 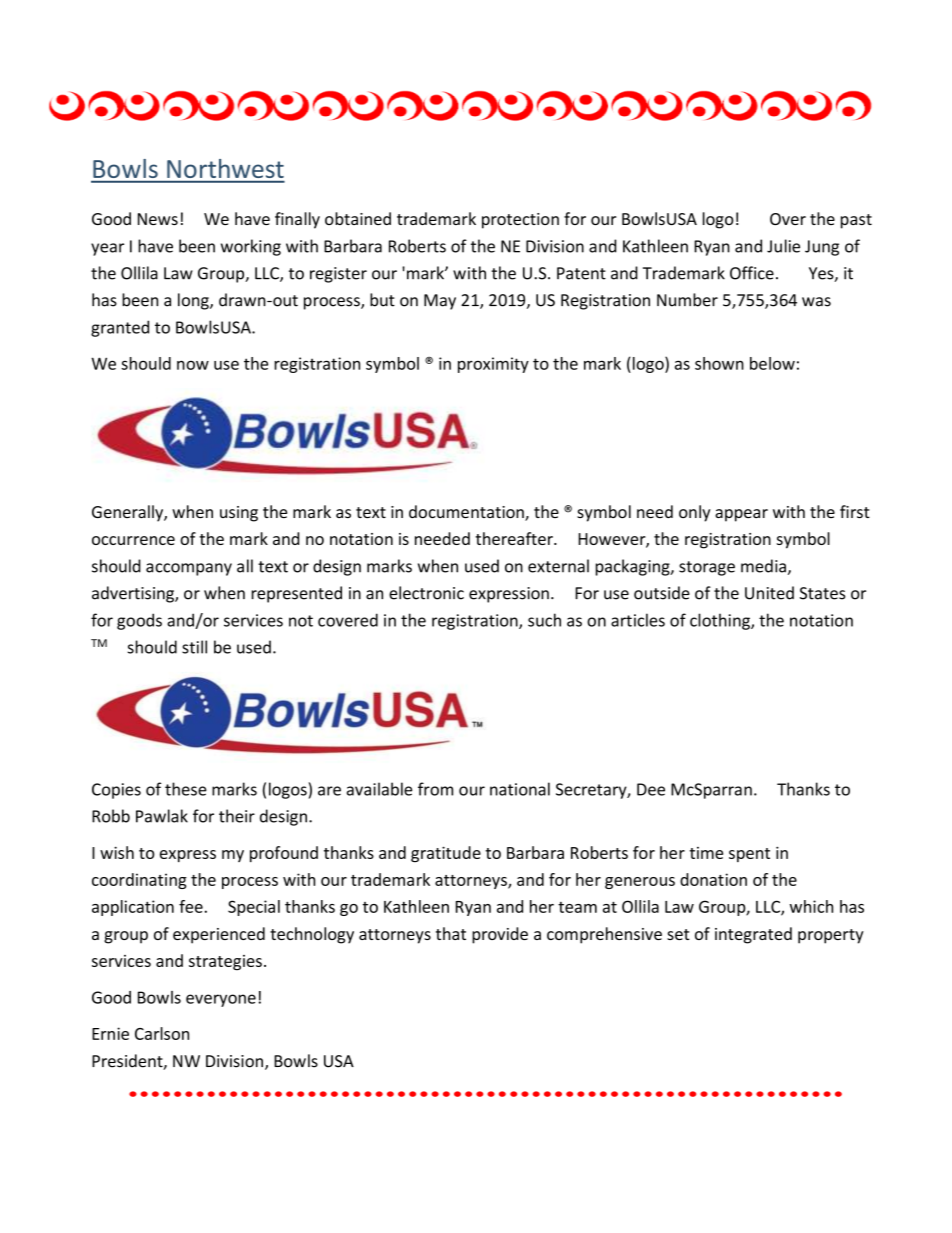 What do you see at coordinates (520, 221) in the page?
I see `protection` at bounding box center [520, 221].
